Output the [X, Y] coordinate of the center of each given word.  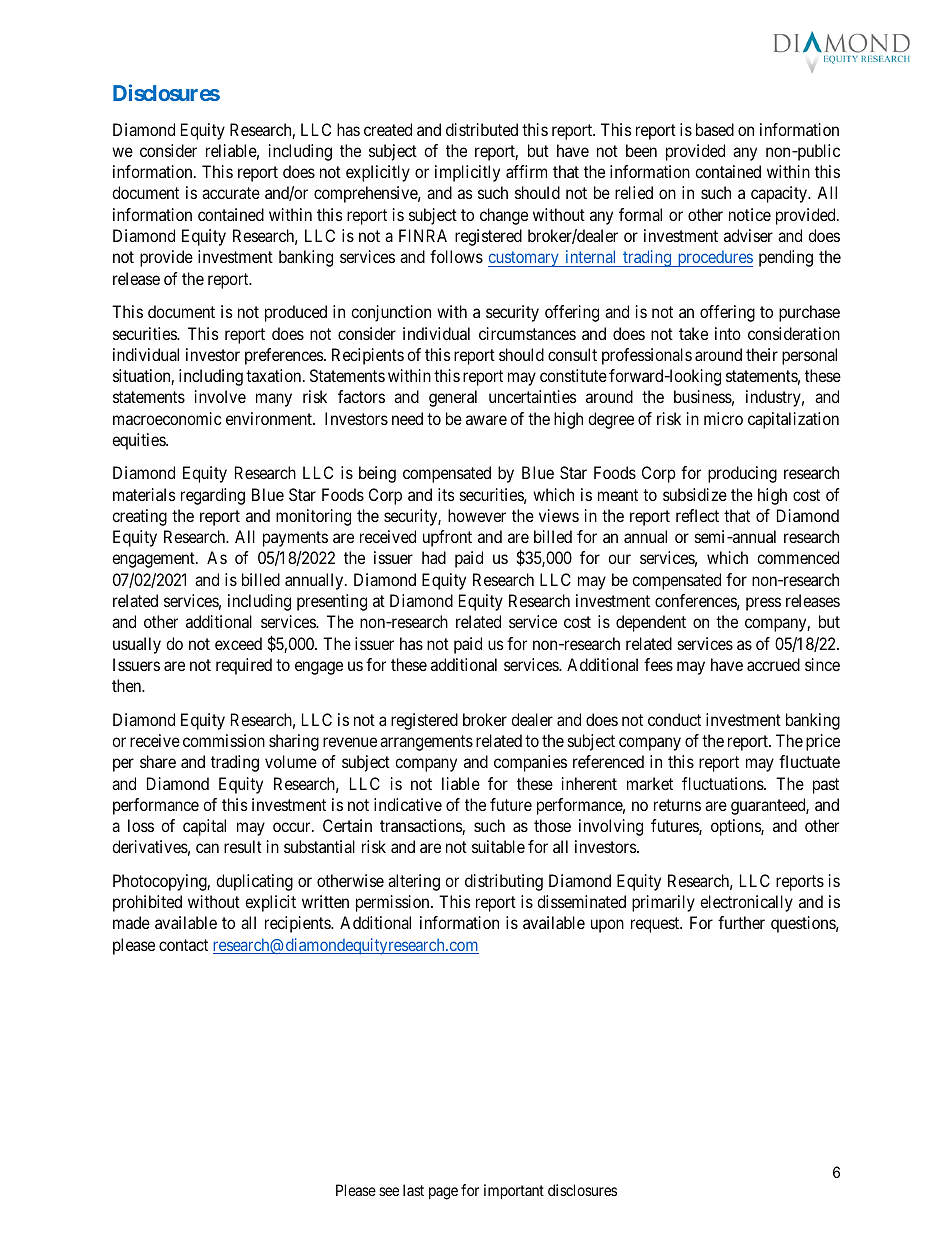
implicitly [467, 173]
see [389, 1191]
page [443, 1193]
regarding [213, 496]
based [715, 129]
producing [742, 474]
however [477, 515]
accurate [231, 193]
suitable [498, 846]
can [207, 848]
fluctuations [723, 783]
